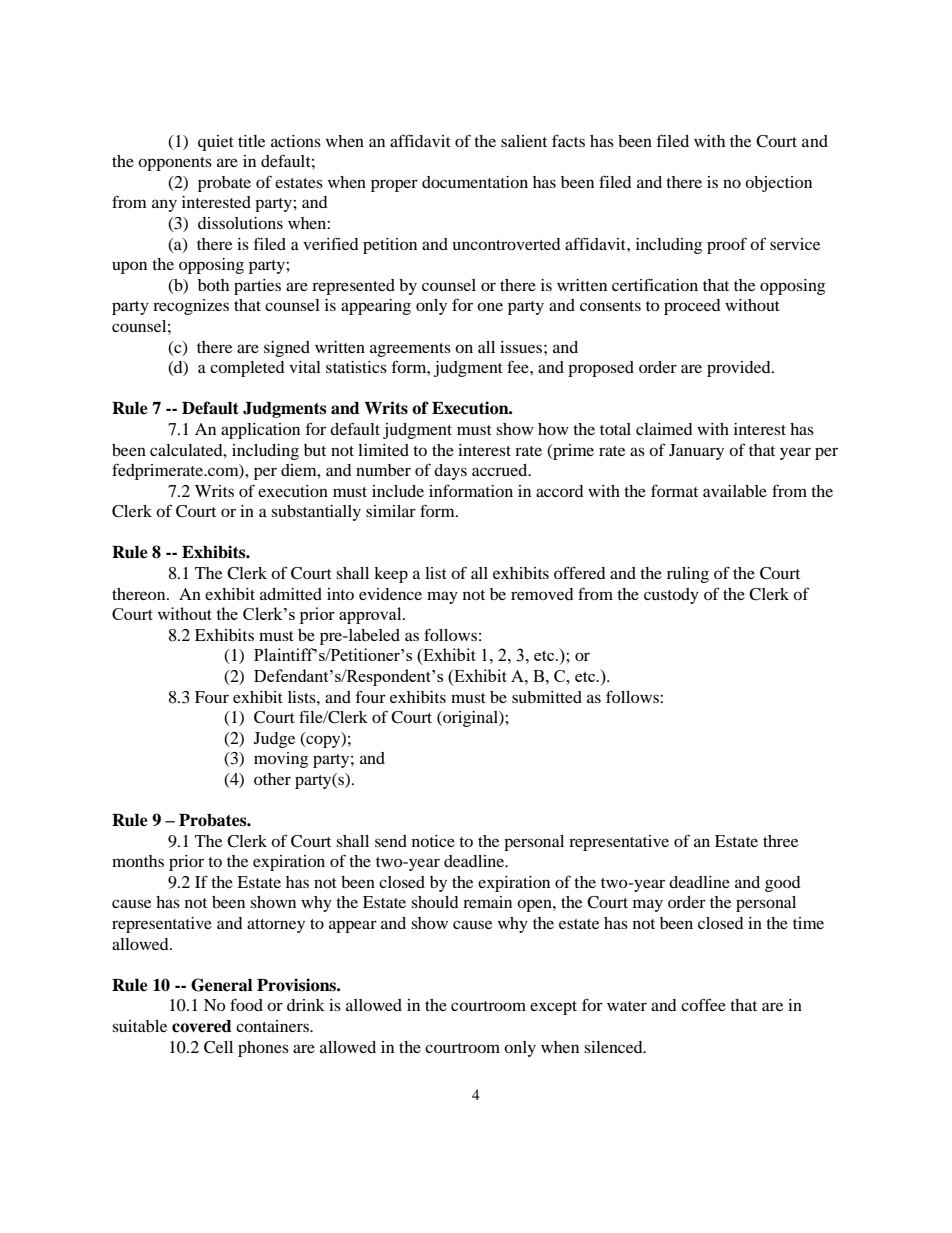  I want to click on covered, so click(202, 1026).
